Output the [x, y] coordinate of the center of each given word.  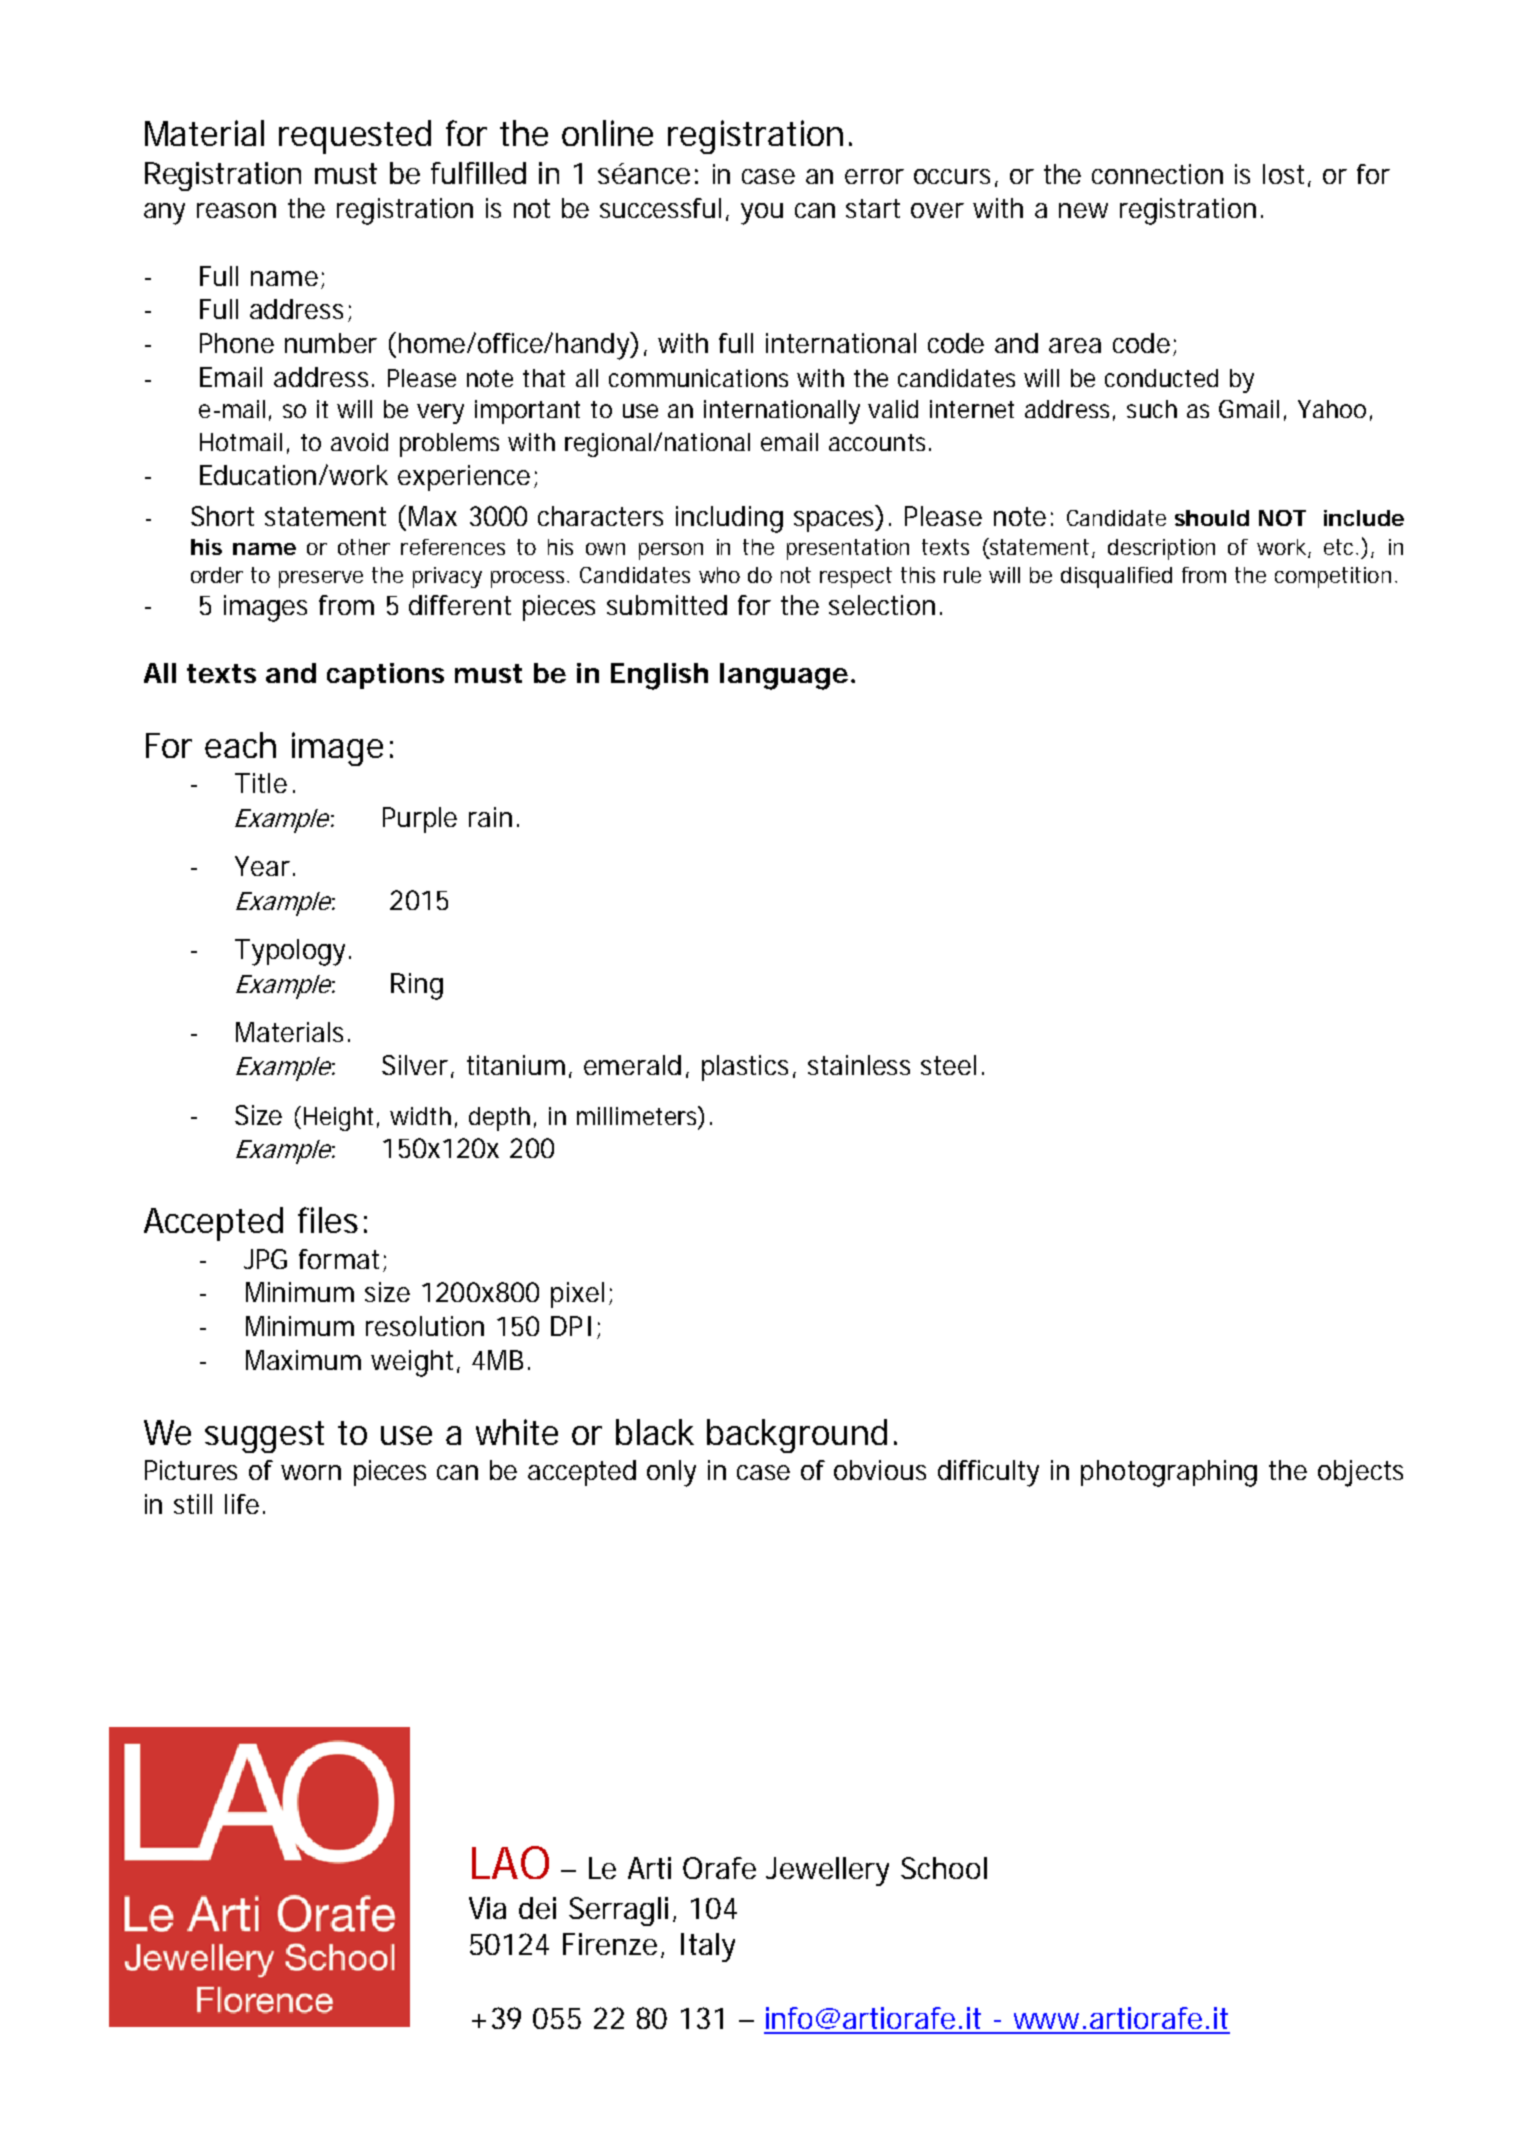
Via [487, 1908]
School [944, 1868]
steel [948, 1065]
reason [236, 210]
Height [341, 1119]
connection [1157, 174]
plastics [748, 1068]
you [762, 214]
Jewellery [827, 1871]
